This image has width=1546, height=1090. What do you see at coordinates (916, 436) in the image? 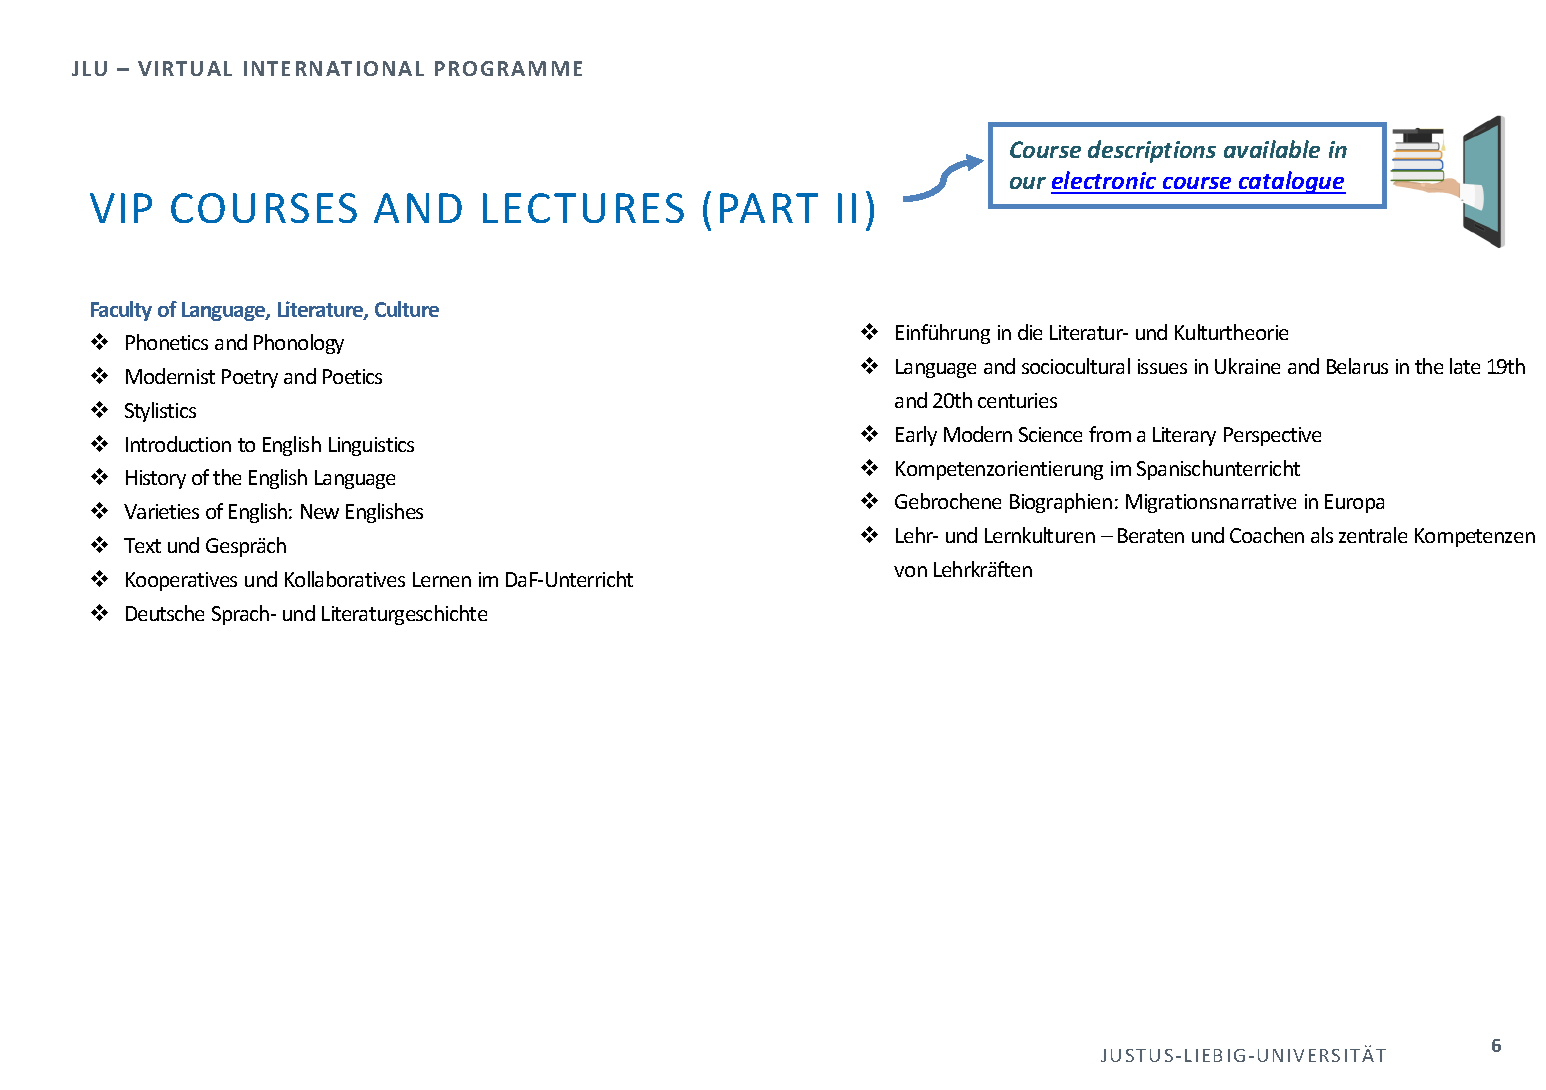
I see `Early` at bounding box center [916, 436].
